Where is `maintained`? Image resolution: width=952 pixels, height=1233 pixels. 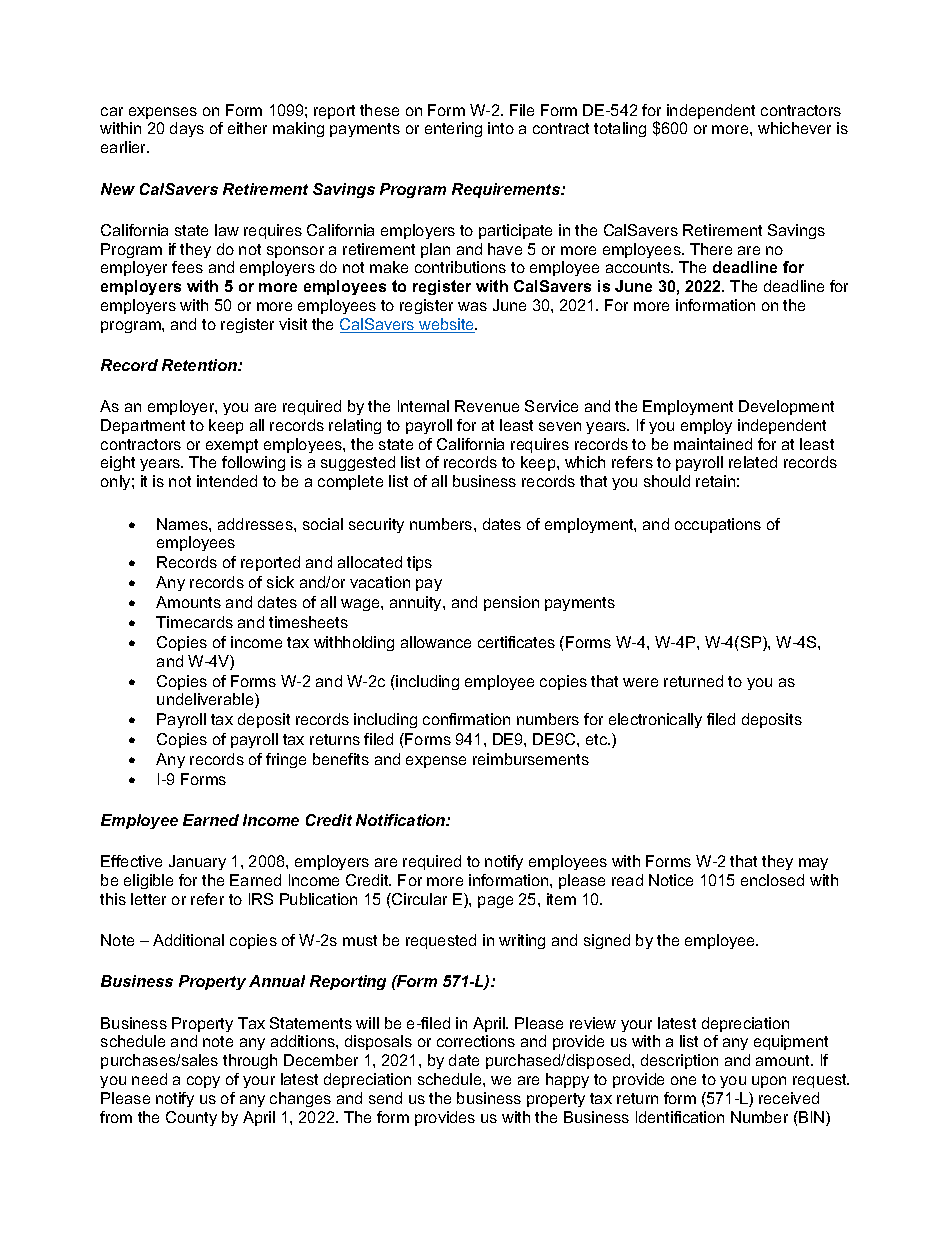 maintained is located at coordinates (713, 444).
